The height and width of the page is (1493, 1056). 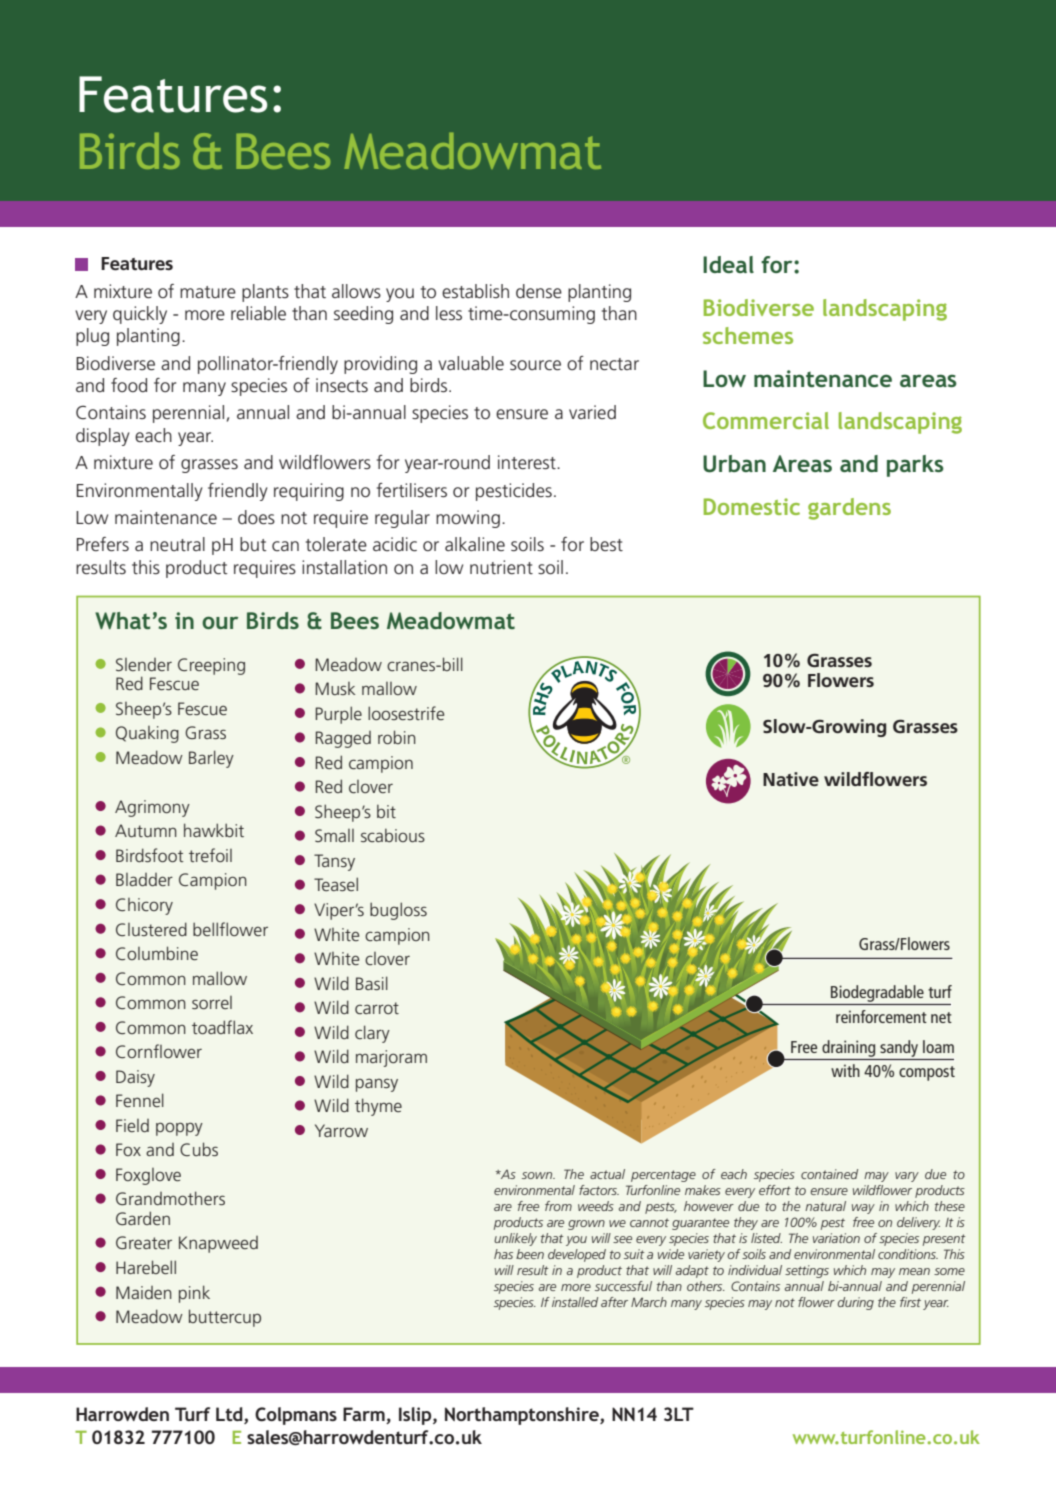 I want to click on toadflax, so click(x=222, y=1027).
